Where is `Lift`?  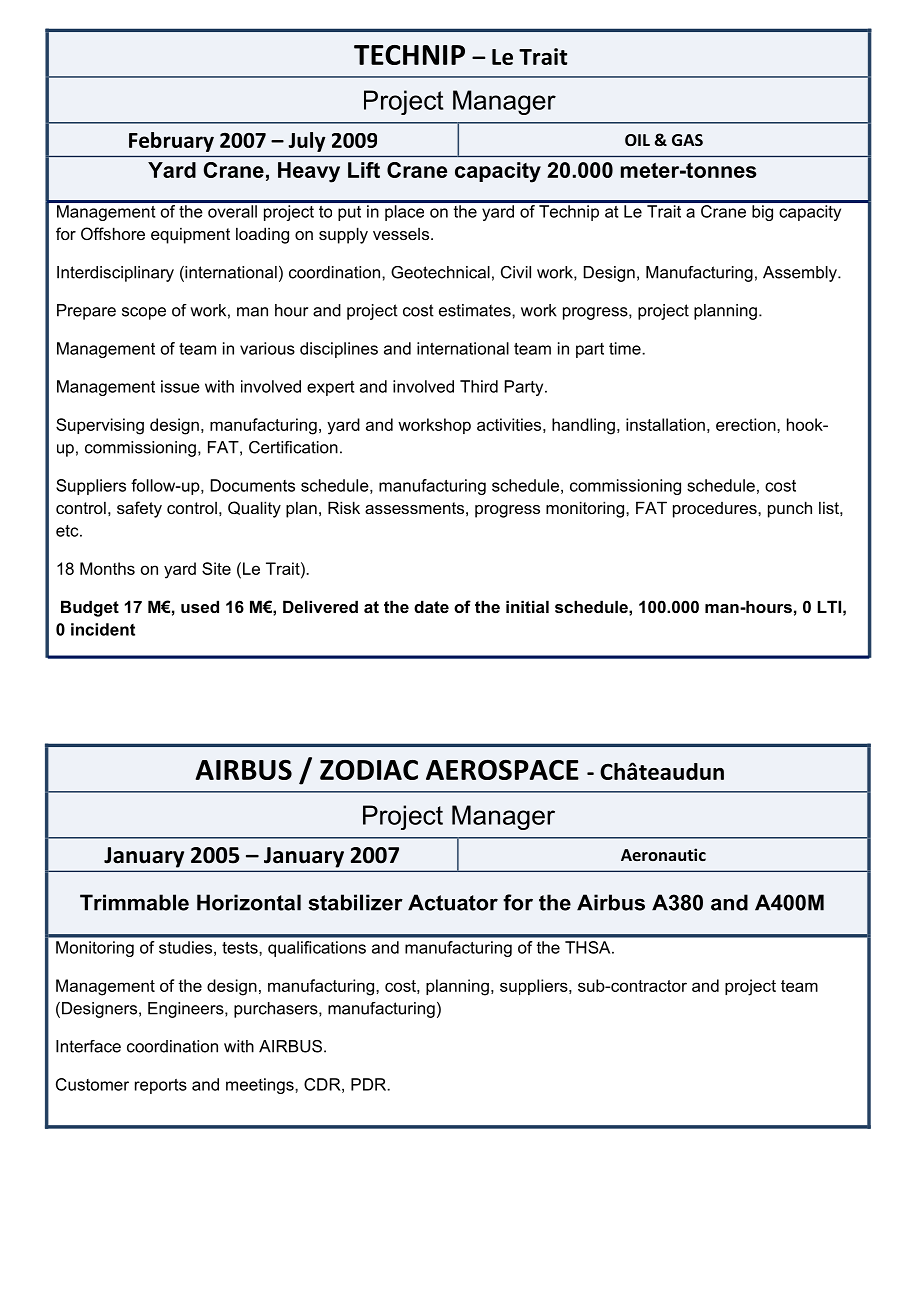
Lift is located at coordinates (364, 170).
